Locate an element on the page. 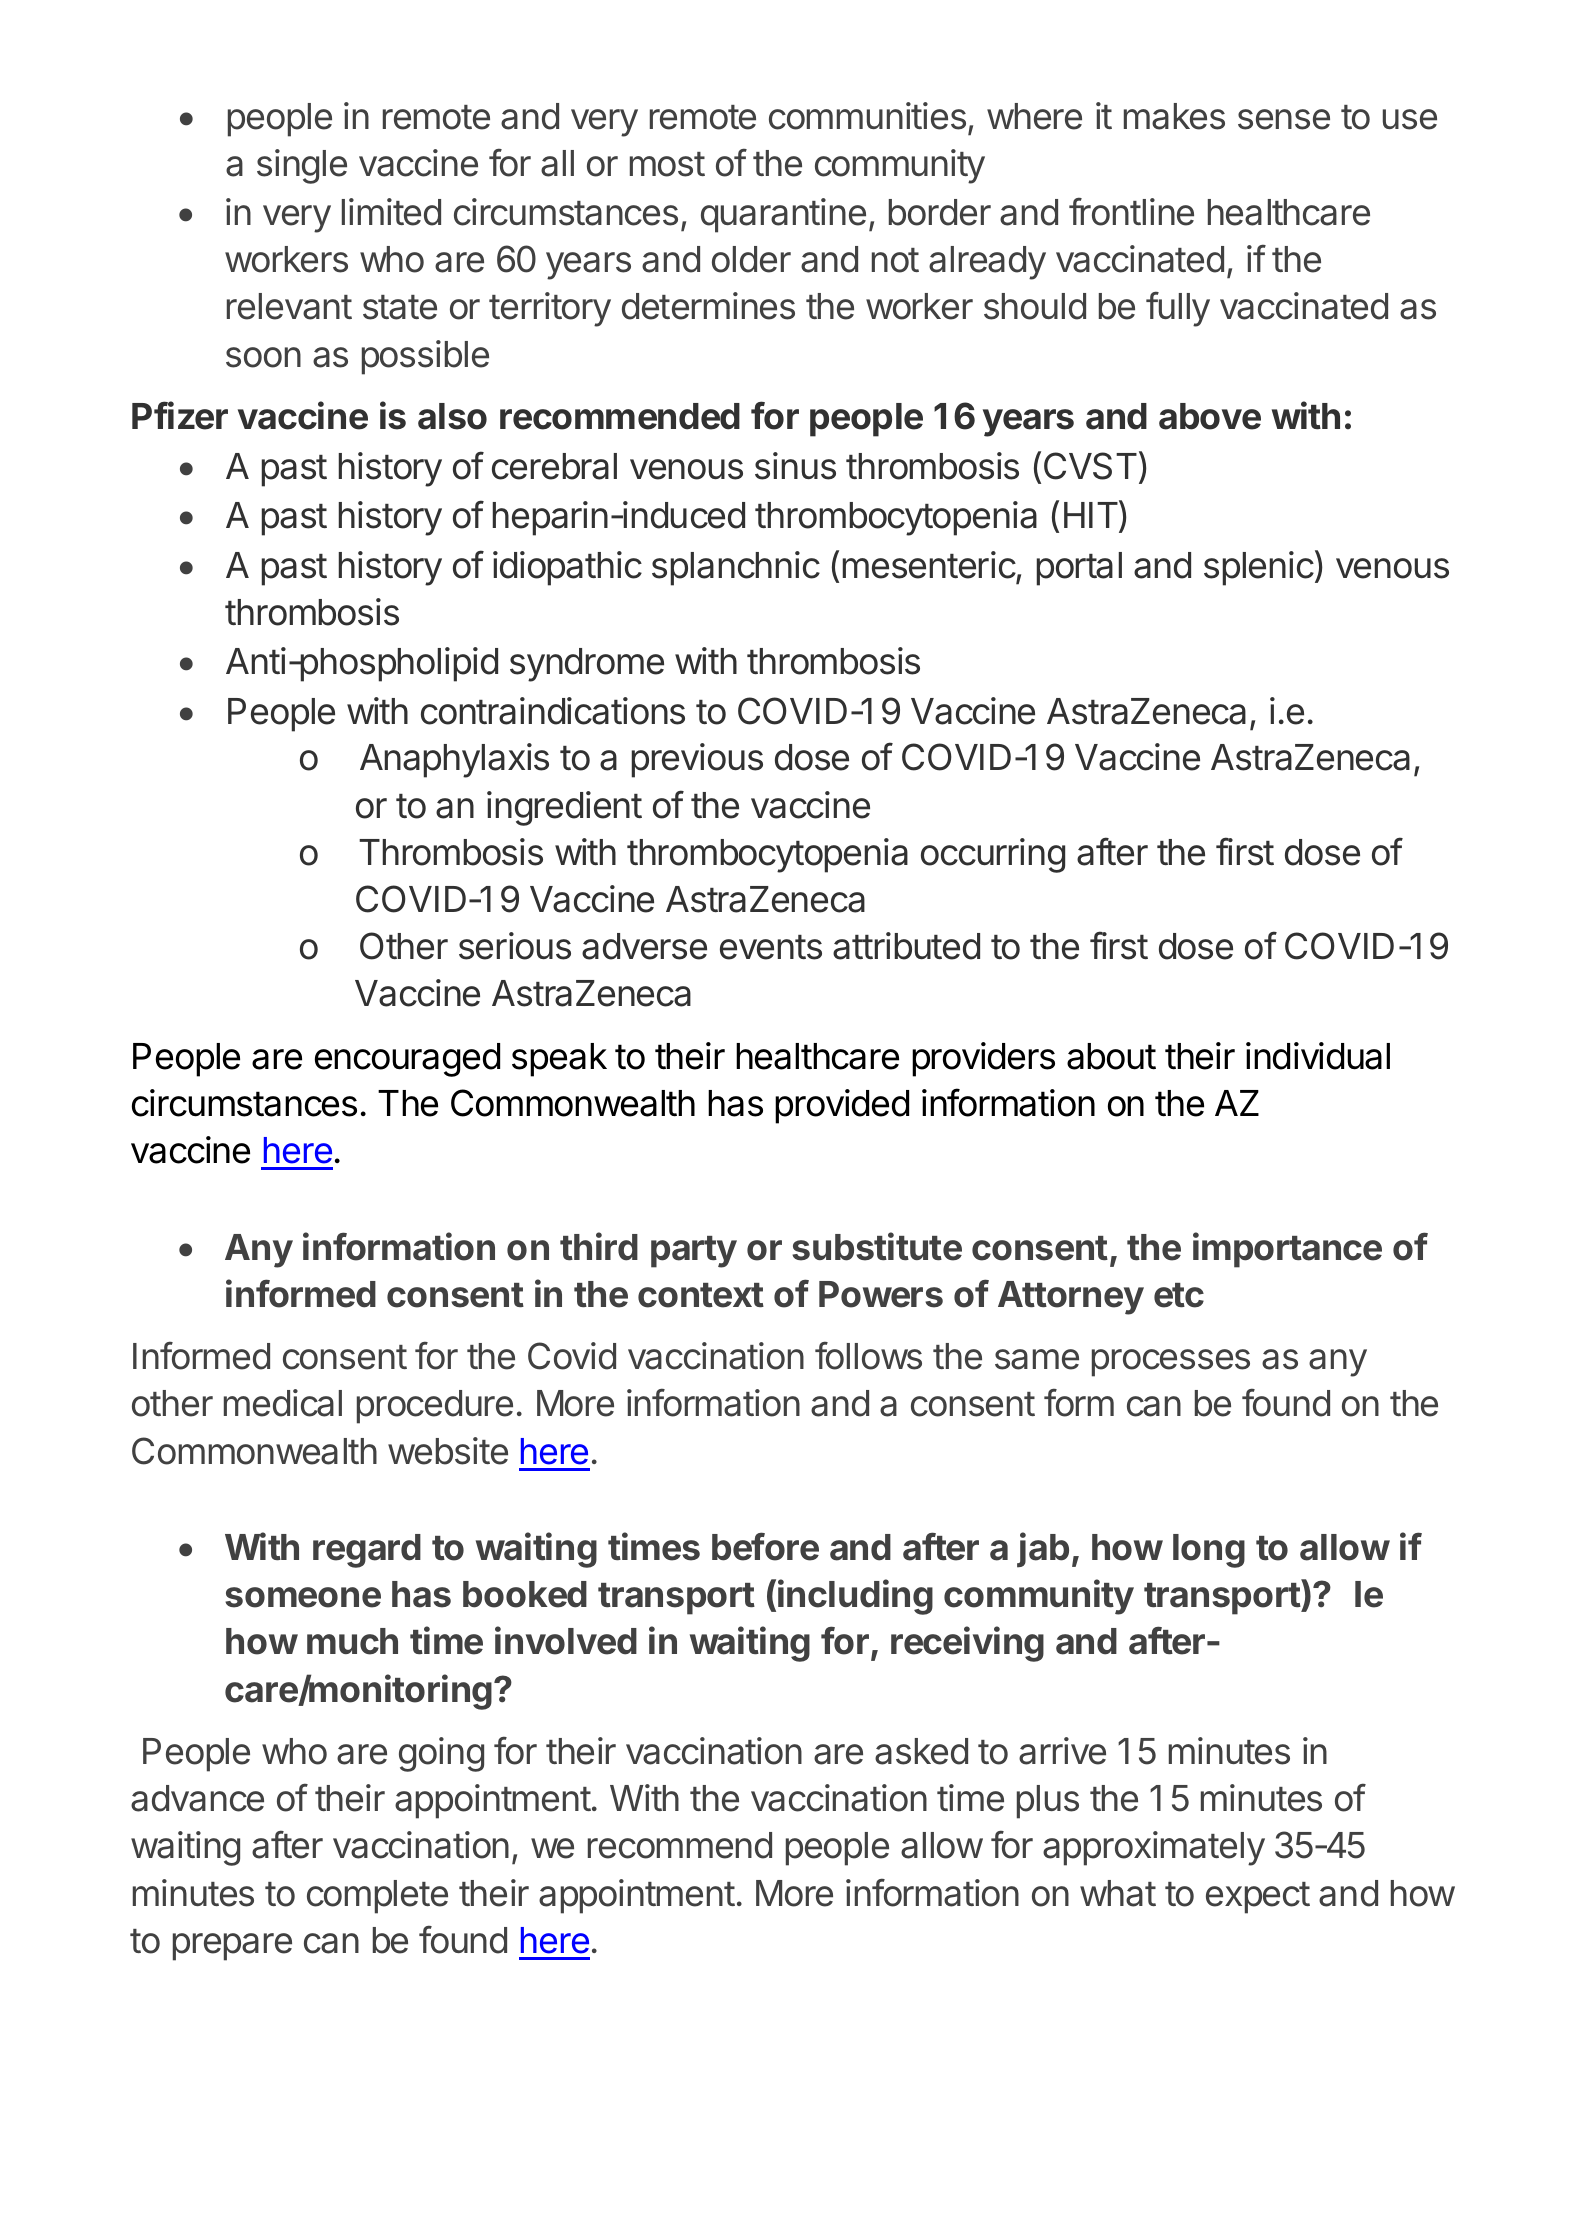 The width and height of the page is (1569, 2219). encouraged is located at coordinates (407, 1060).
